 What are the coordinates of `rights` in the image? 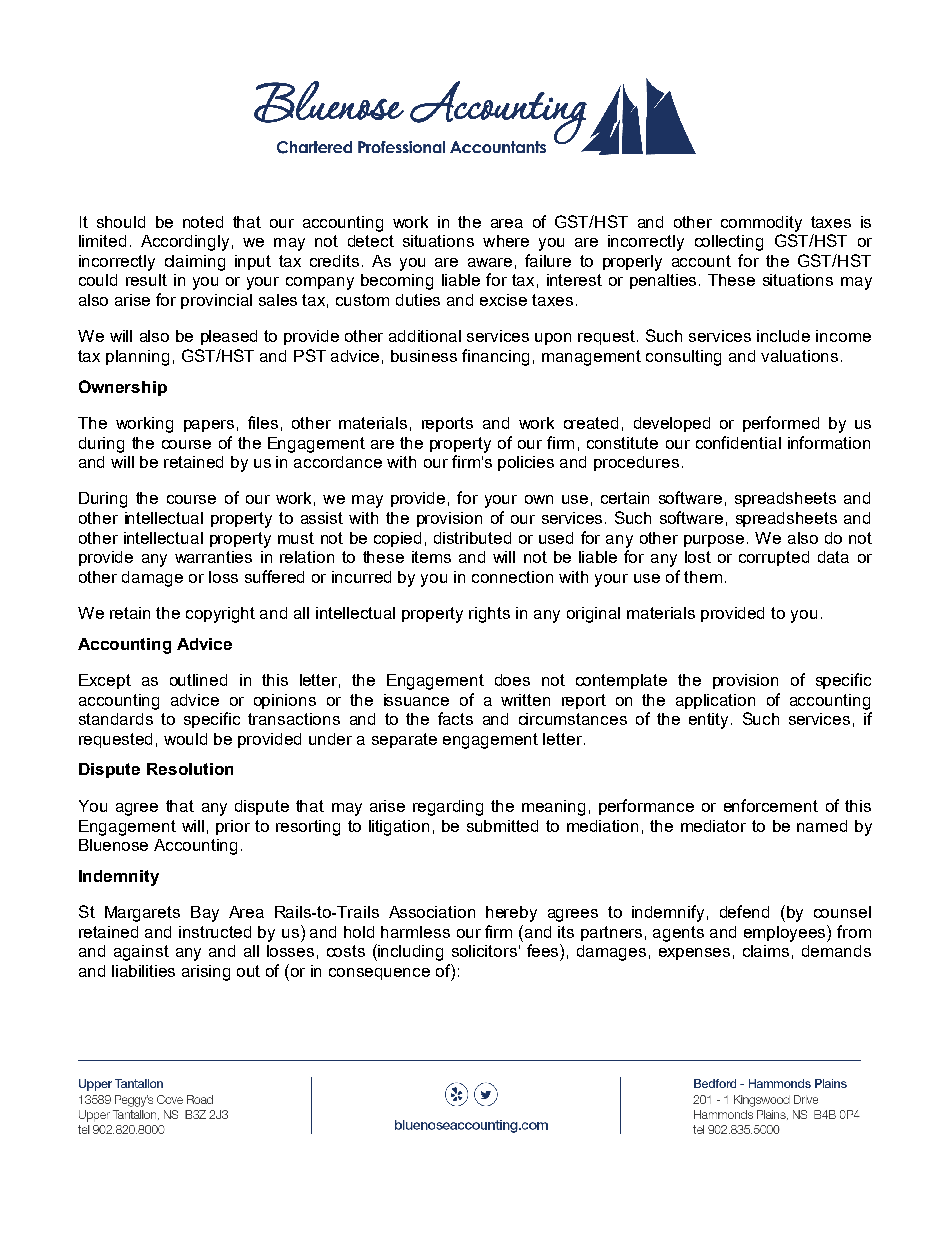 It's located at (489, 615).
